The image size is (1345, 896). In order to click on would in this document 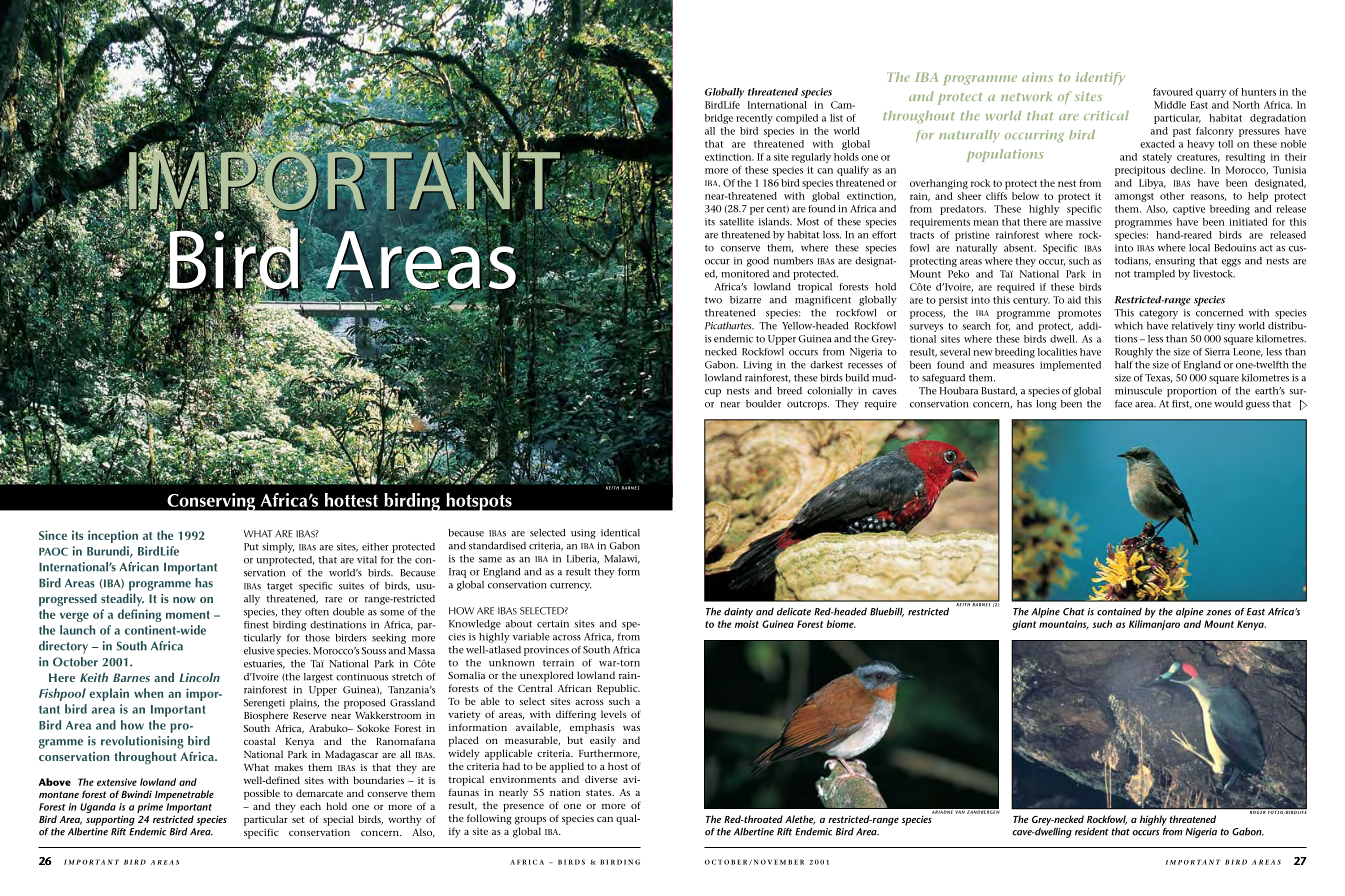, I will do `click(1228, 404)`.
